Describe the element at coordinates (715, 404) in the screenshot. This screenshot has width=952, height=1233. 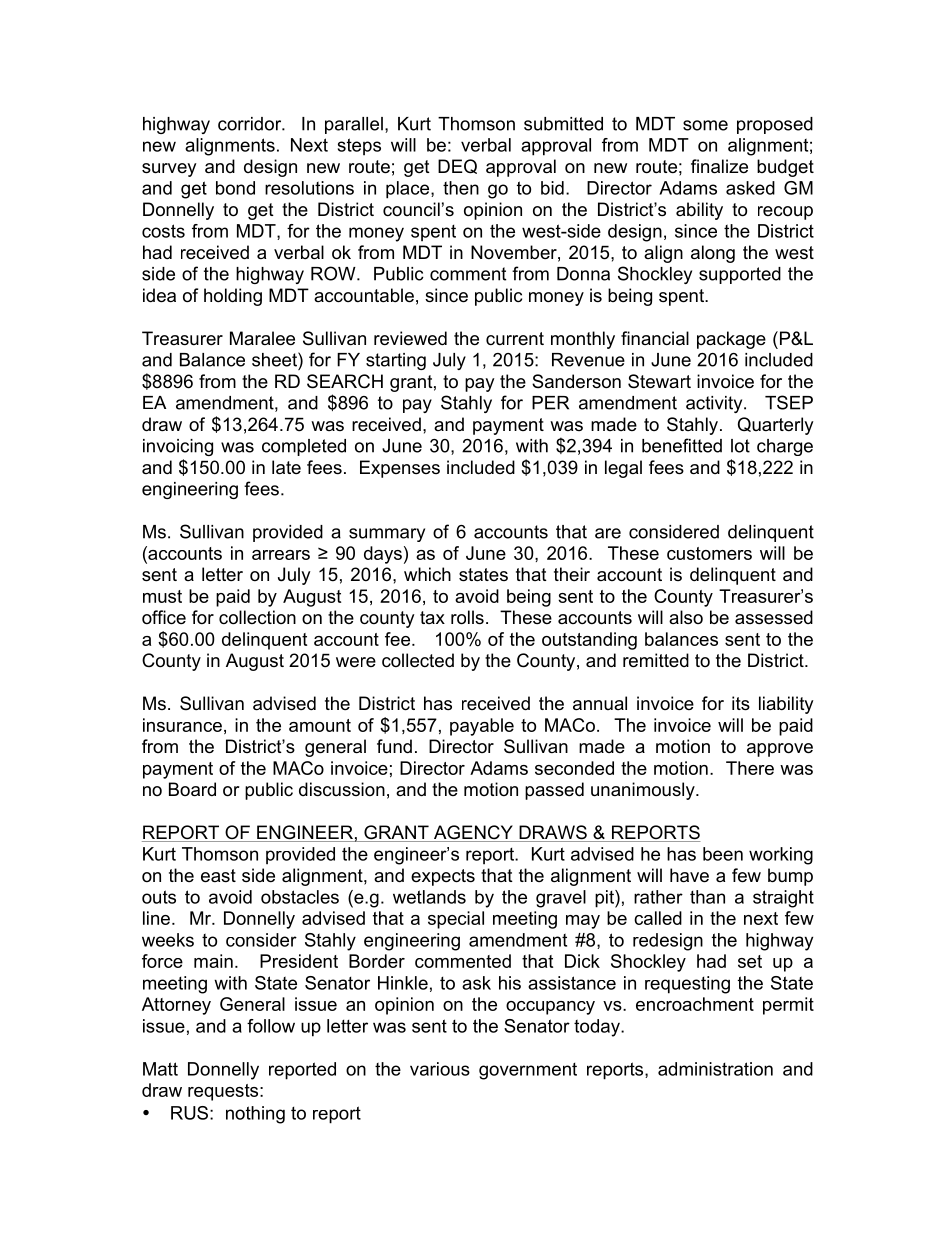
I see `activity` at that location.
